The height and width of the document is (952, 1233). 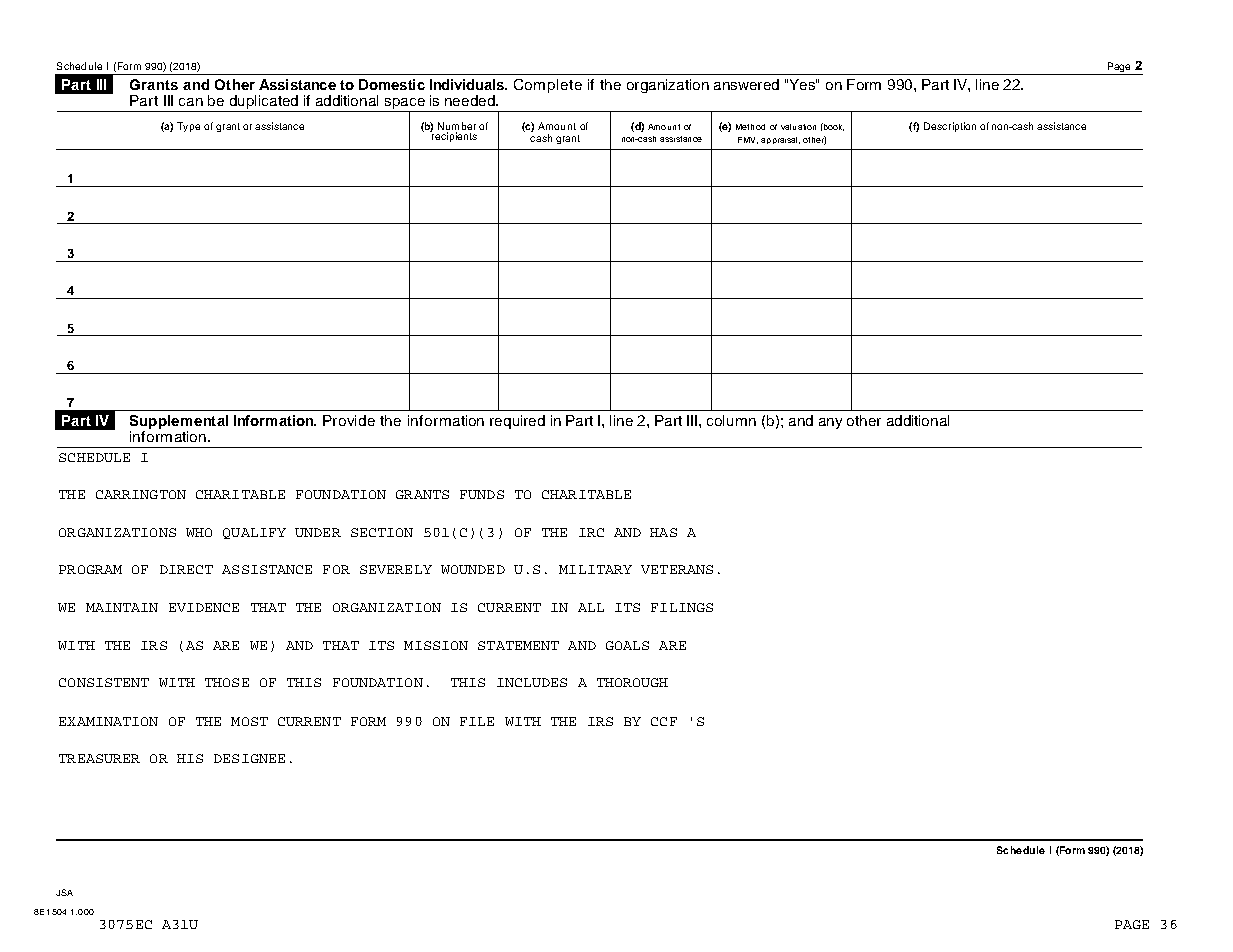 What do you see at coordinates (471, 100) in the document?
I see `needed` at bounding box center [471, 100].
